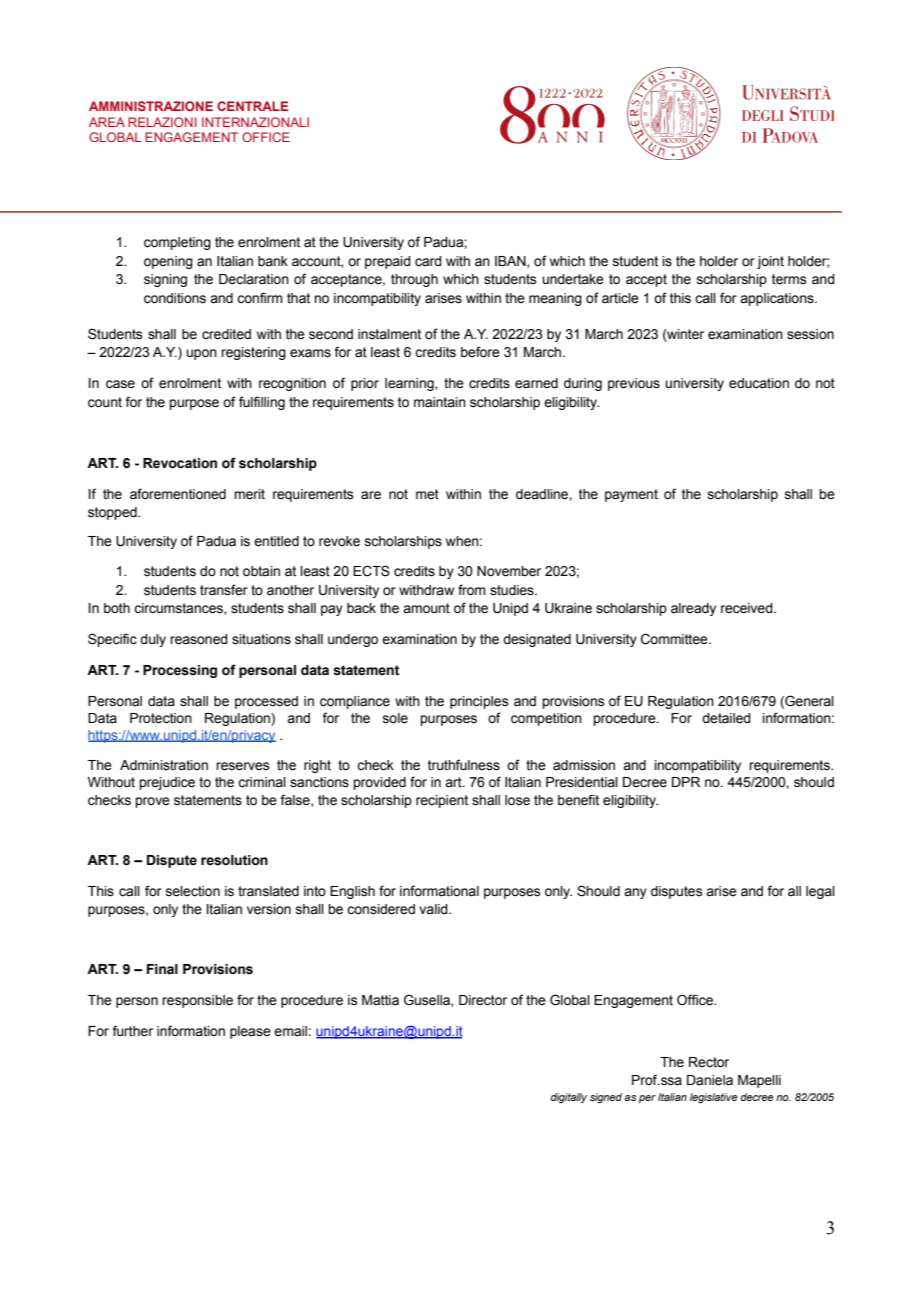 This screenshot has height=1307, width=924. I want to click on card, so click(428, 261).
